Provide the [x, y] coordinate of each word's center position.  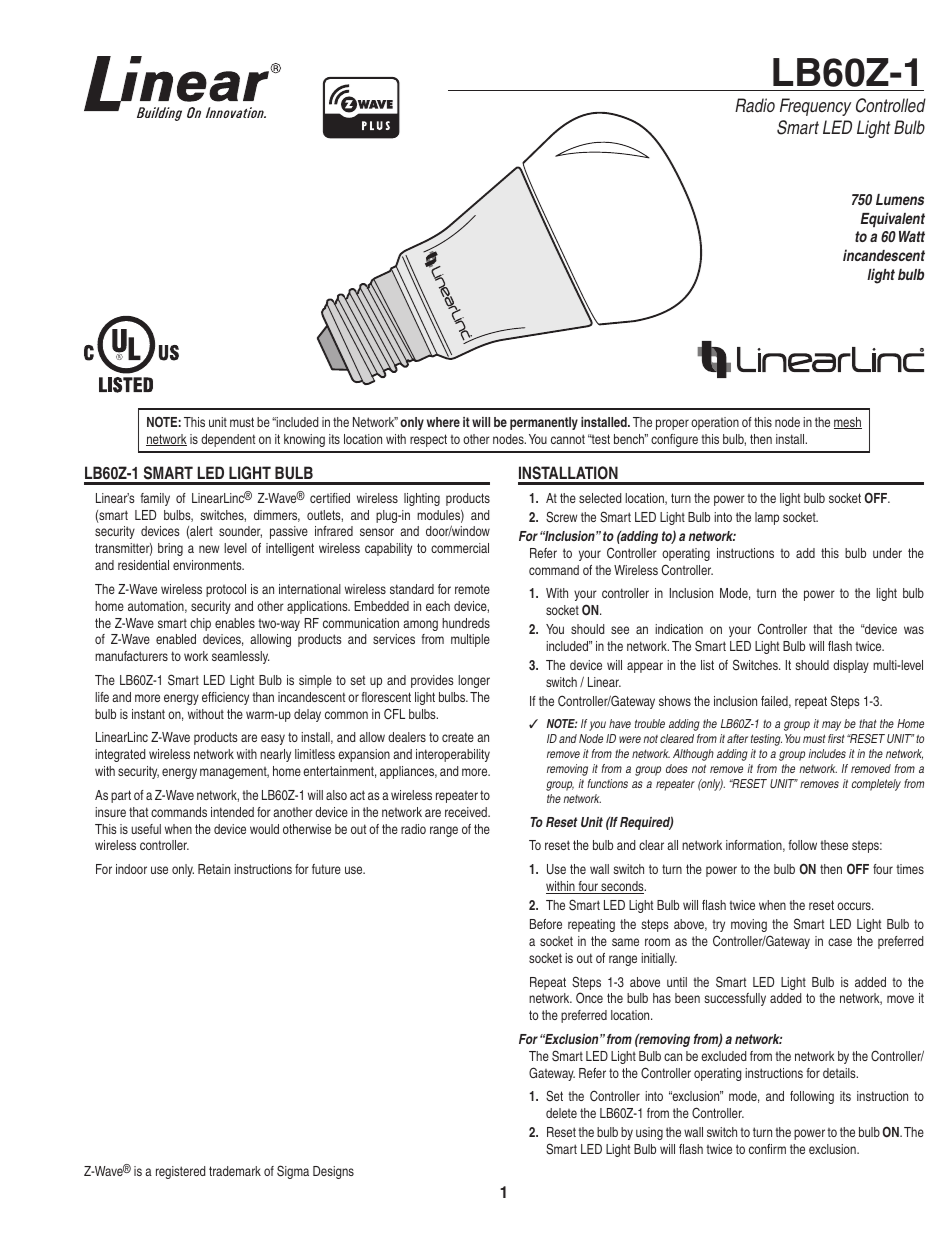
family [155, 499]
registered [180, 1172]
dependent [228, 440]
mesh [848, 423]
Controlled [891, 105]
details [840, 1073]
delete [561, 1113]
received [467, 812]
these [834, 845]
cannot [568, 439]
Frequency [815, 107]
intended [232, 812]
